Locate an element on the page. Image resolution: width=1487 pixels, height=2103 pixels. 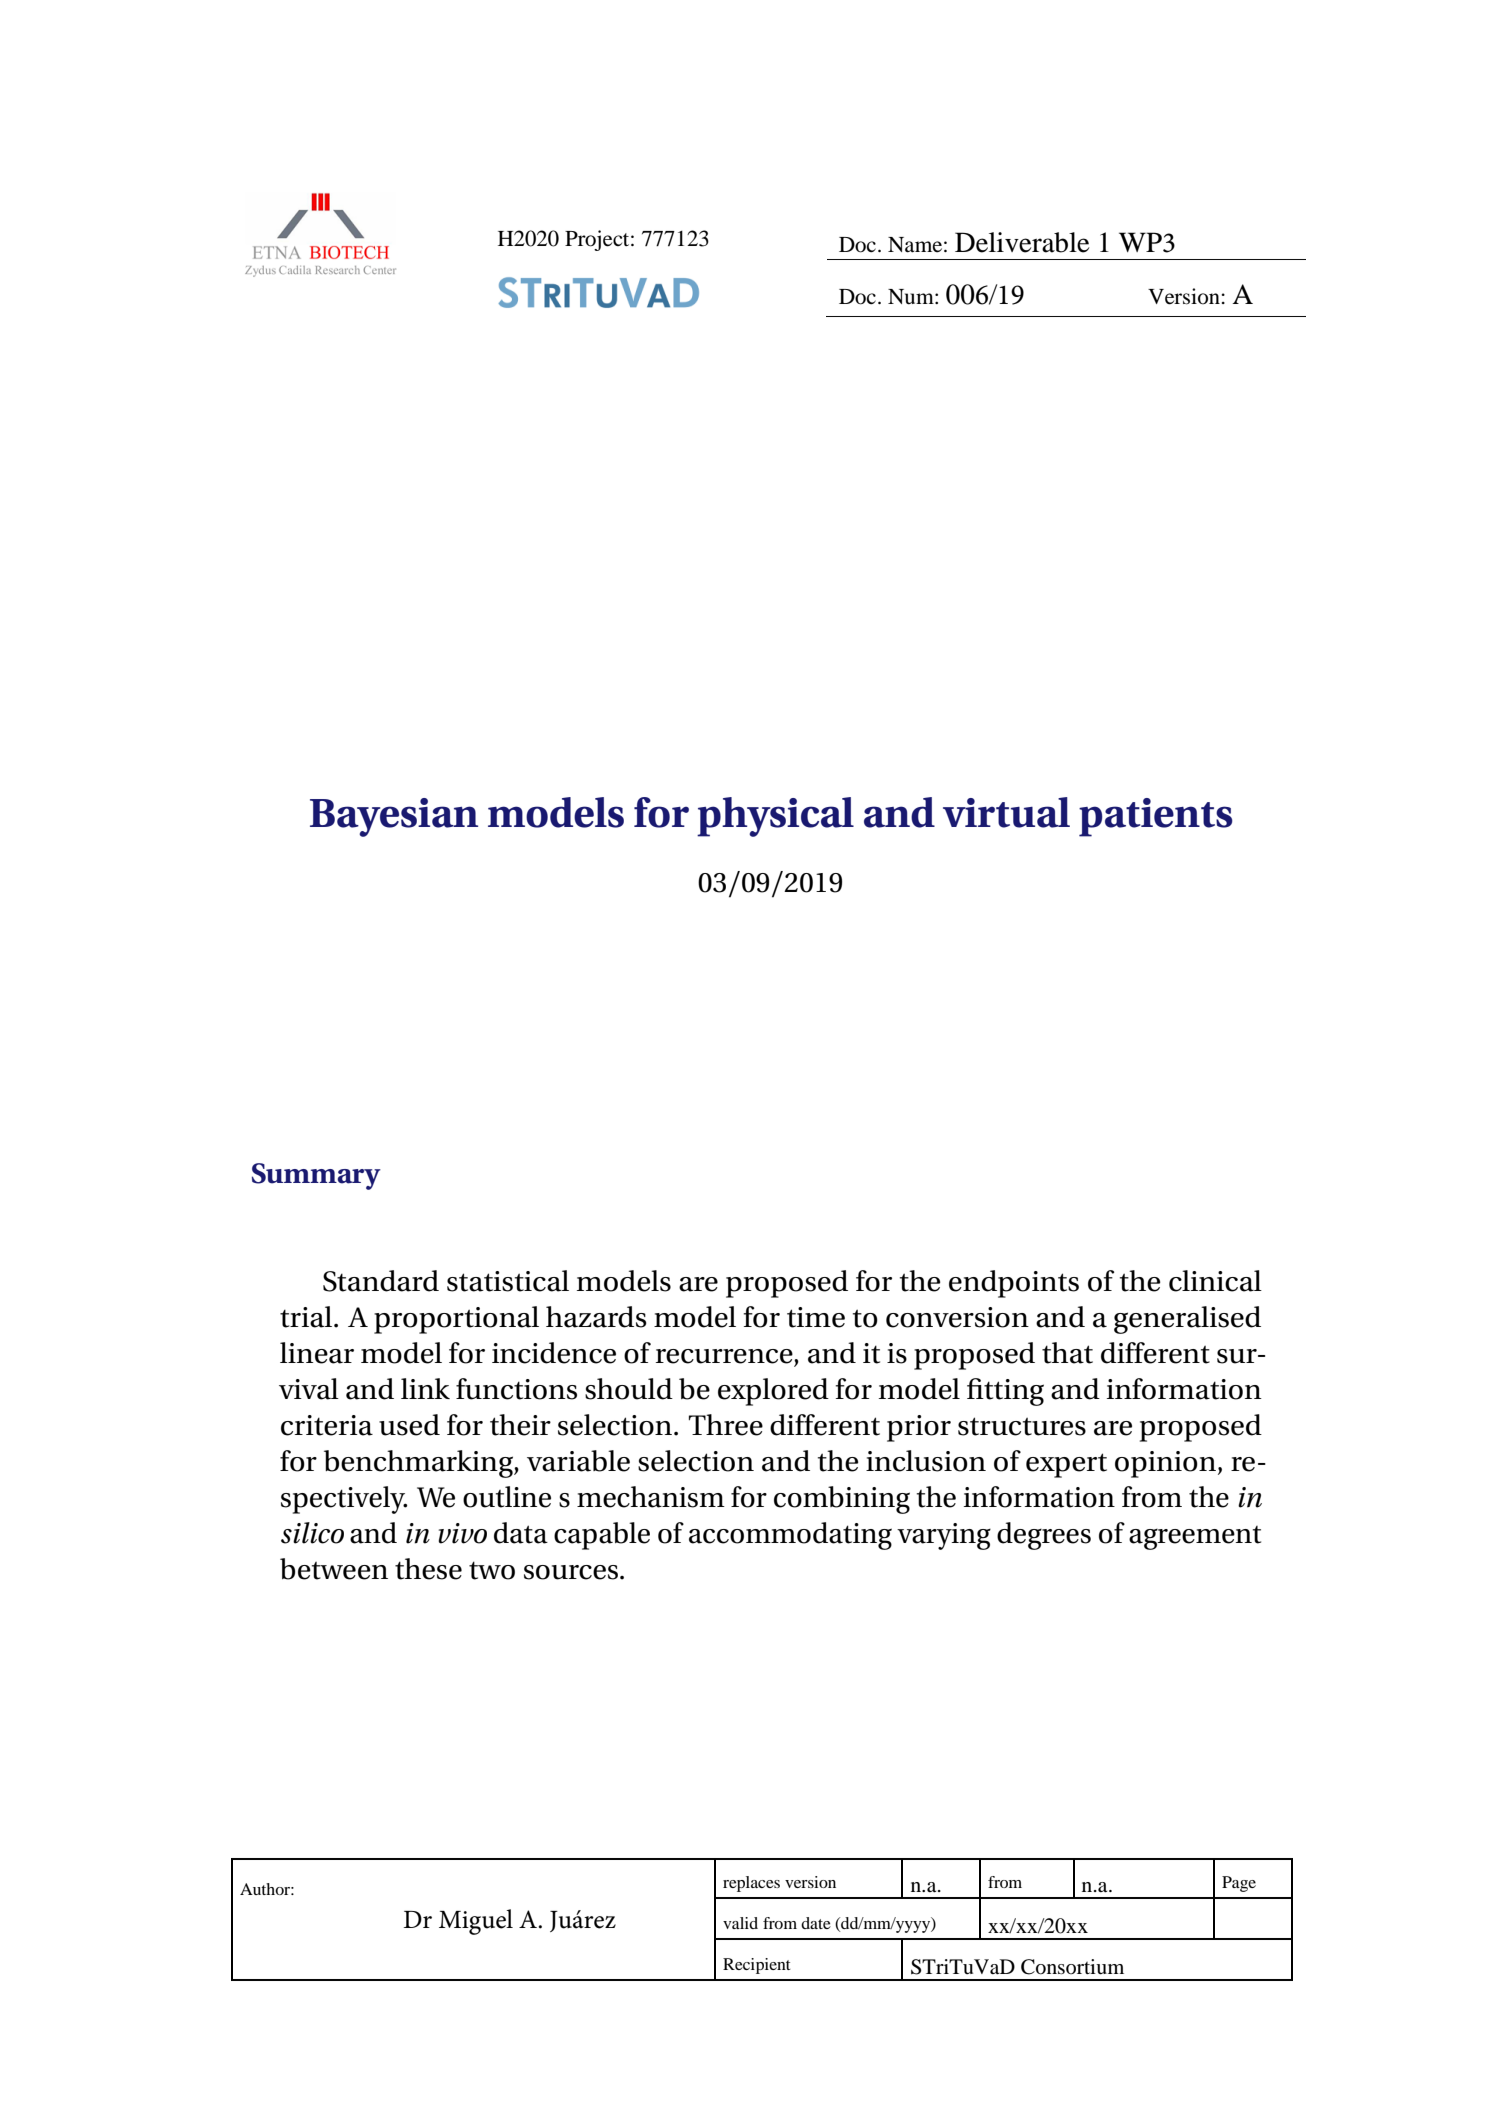
recurrence is located at coordinates (725, 1357).
